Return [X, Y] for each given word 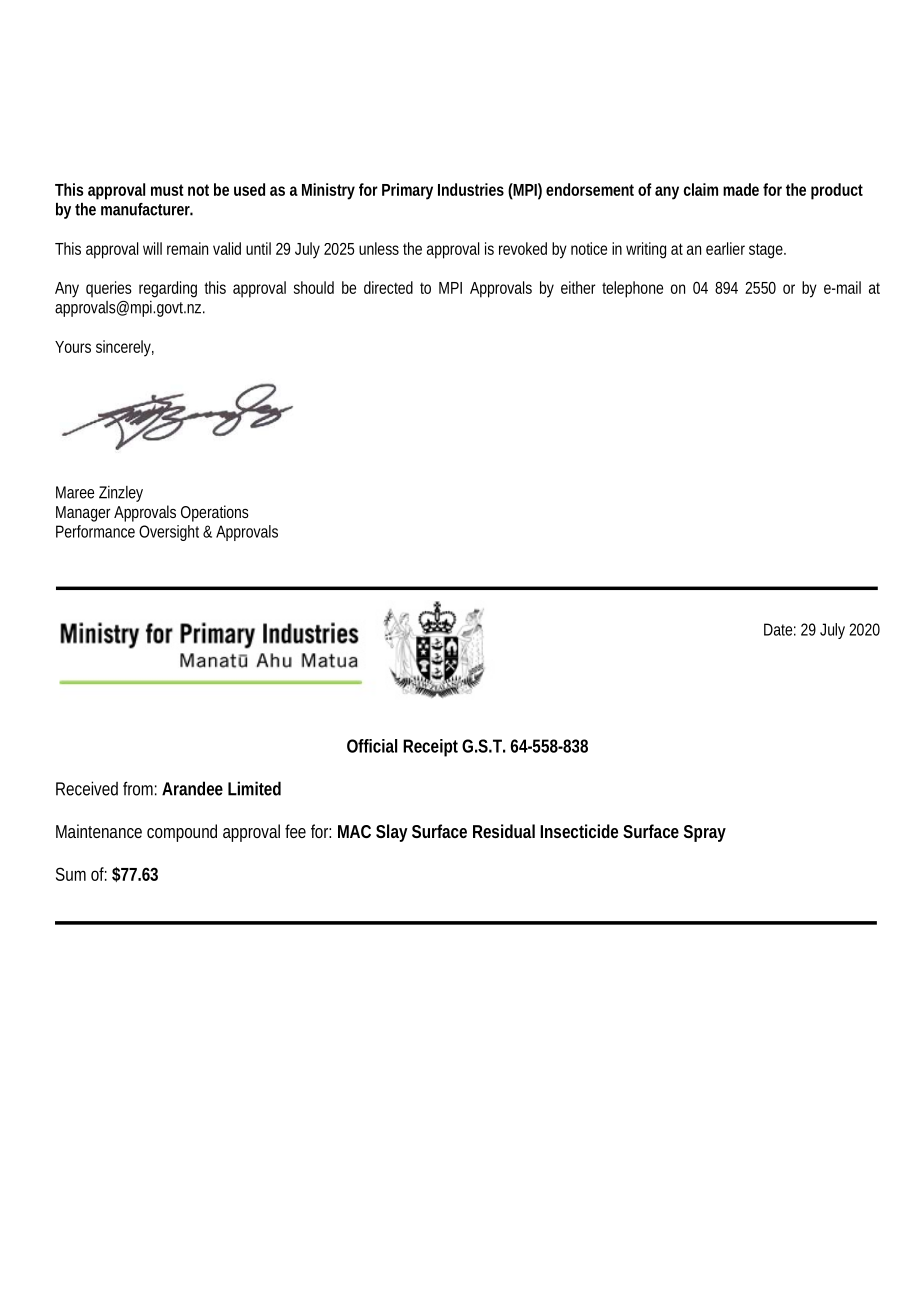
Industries [471, 189]
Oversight [171, 533]
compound [182, 833]
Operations [215, 513]
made [741, 189]
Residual [504, 831]
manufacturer [147, 209]
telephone [632, 289]
